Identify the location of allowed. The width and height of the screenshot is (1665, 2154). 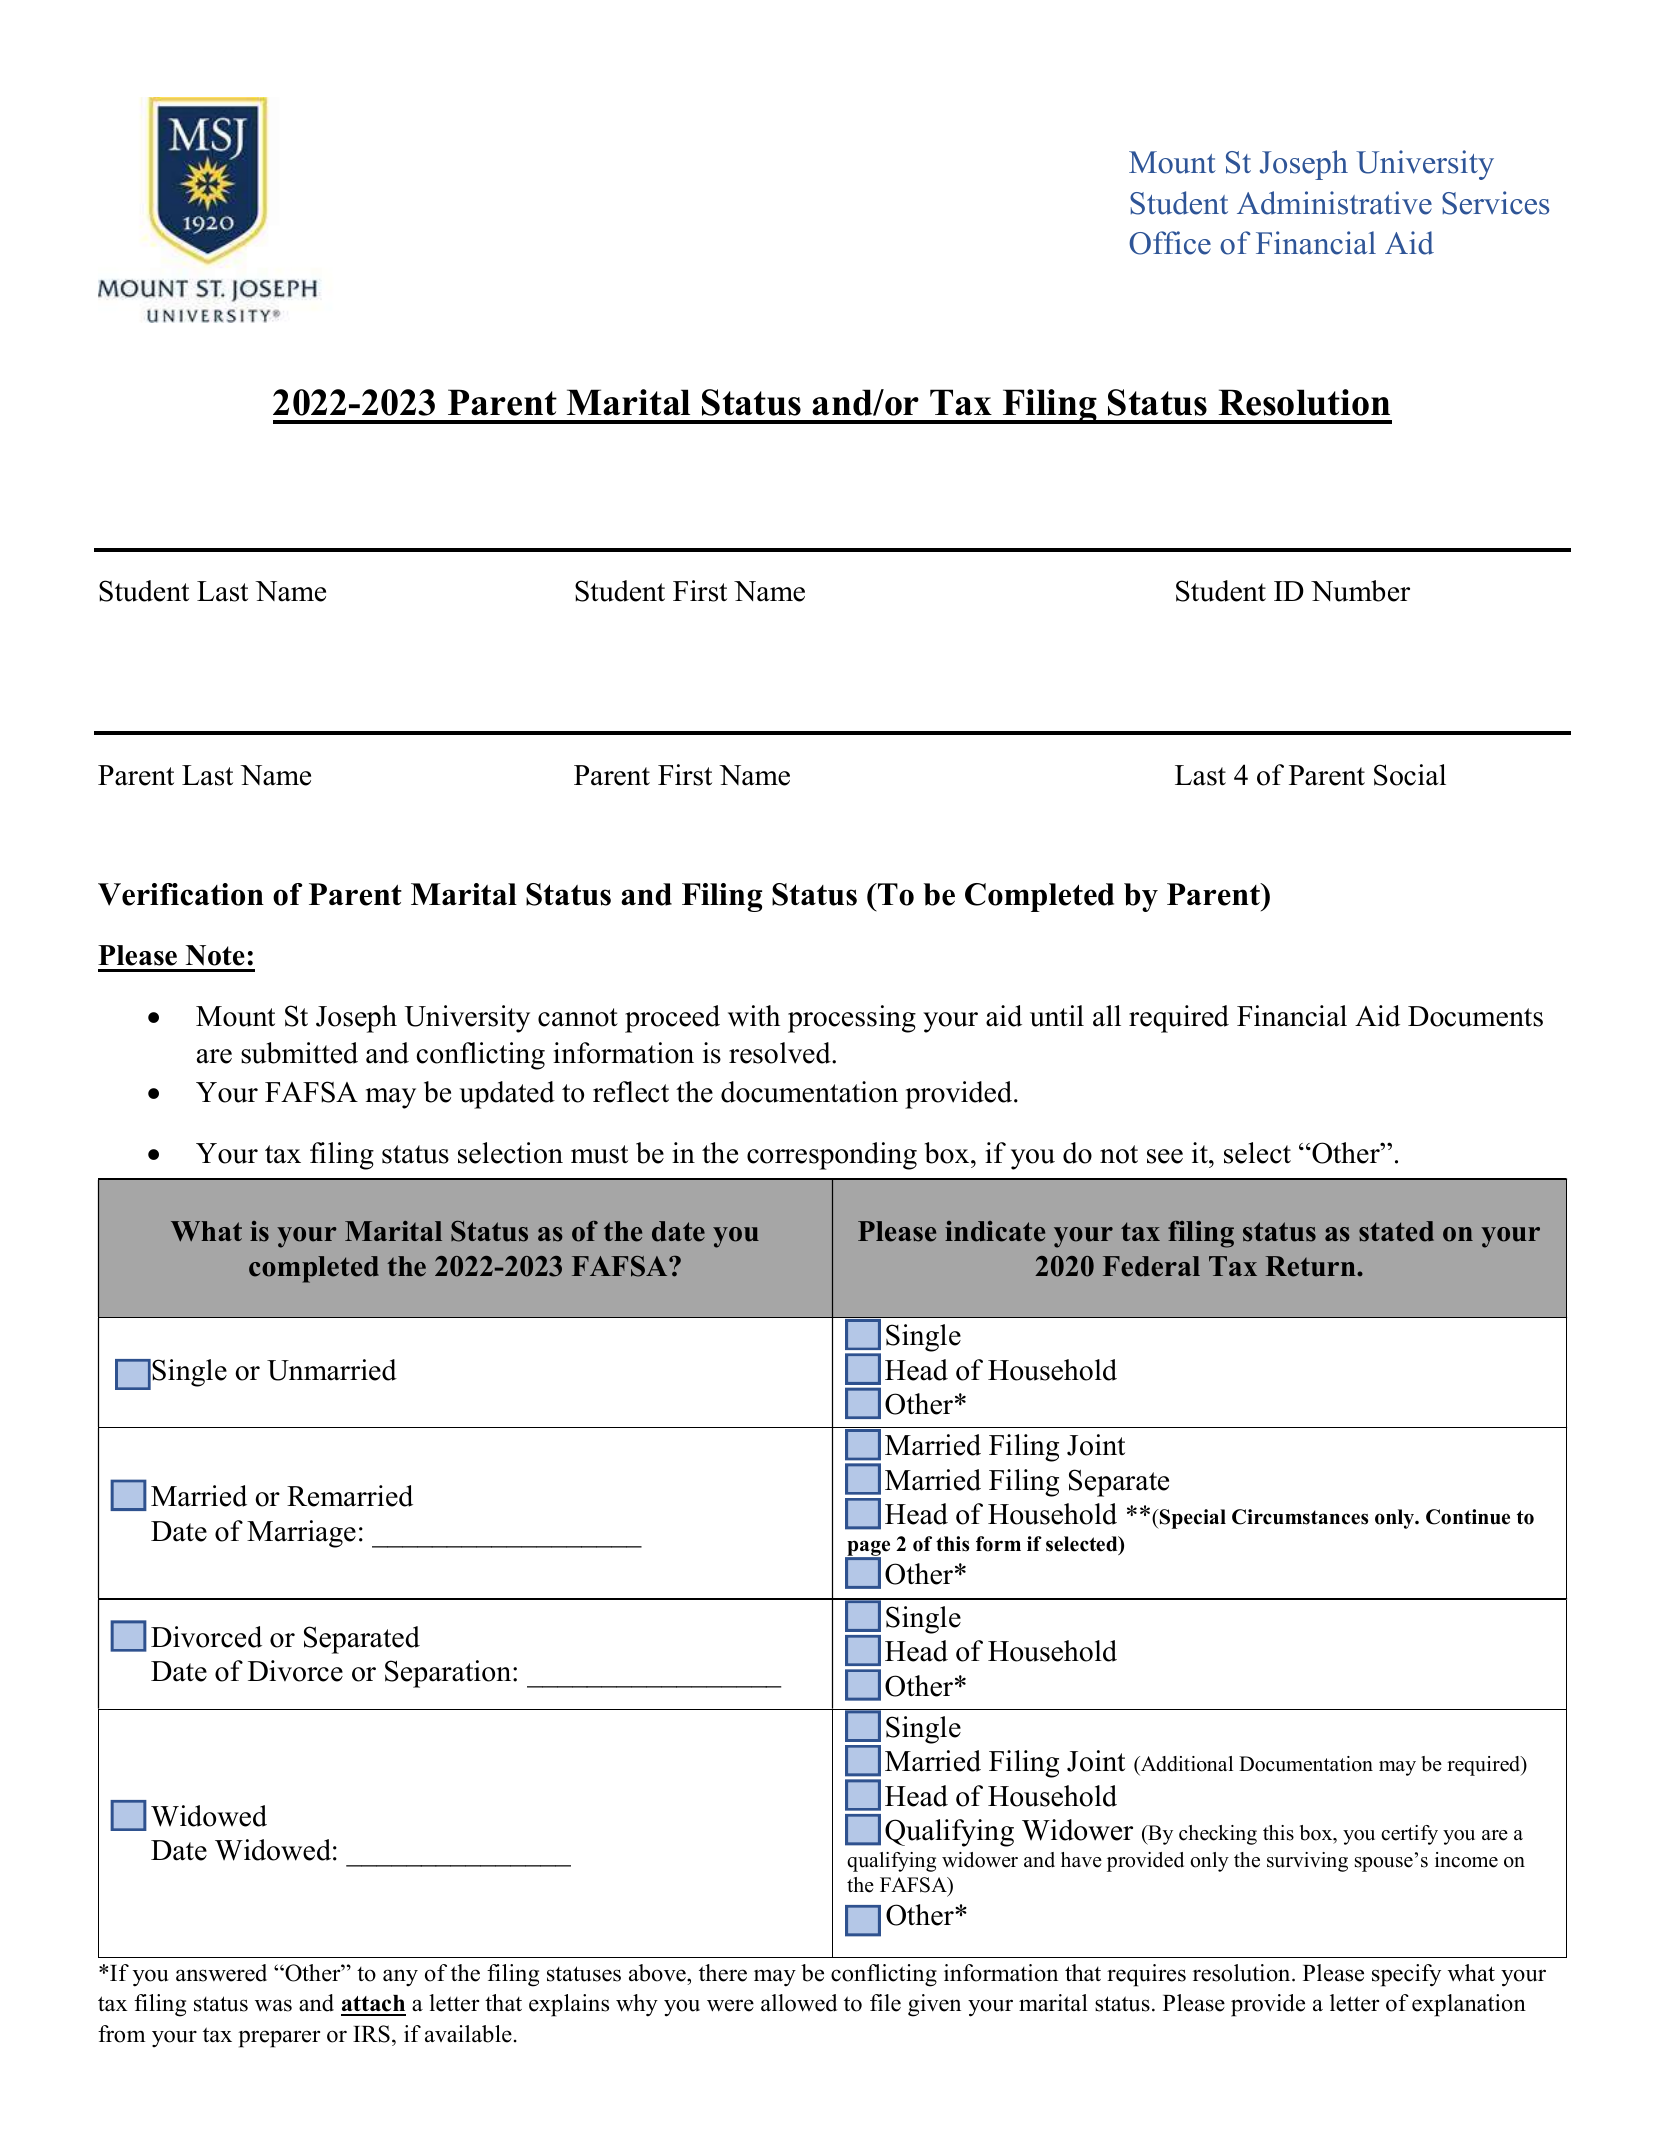
(799, 2003).
